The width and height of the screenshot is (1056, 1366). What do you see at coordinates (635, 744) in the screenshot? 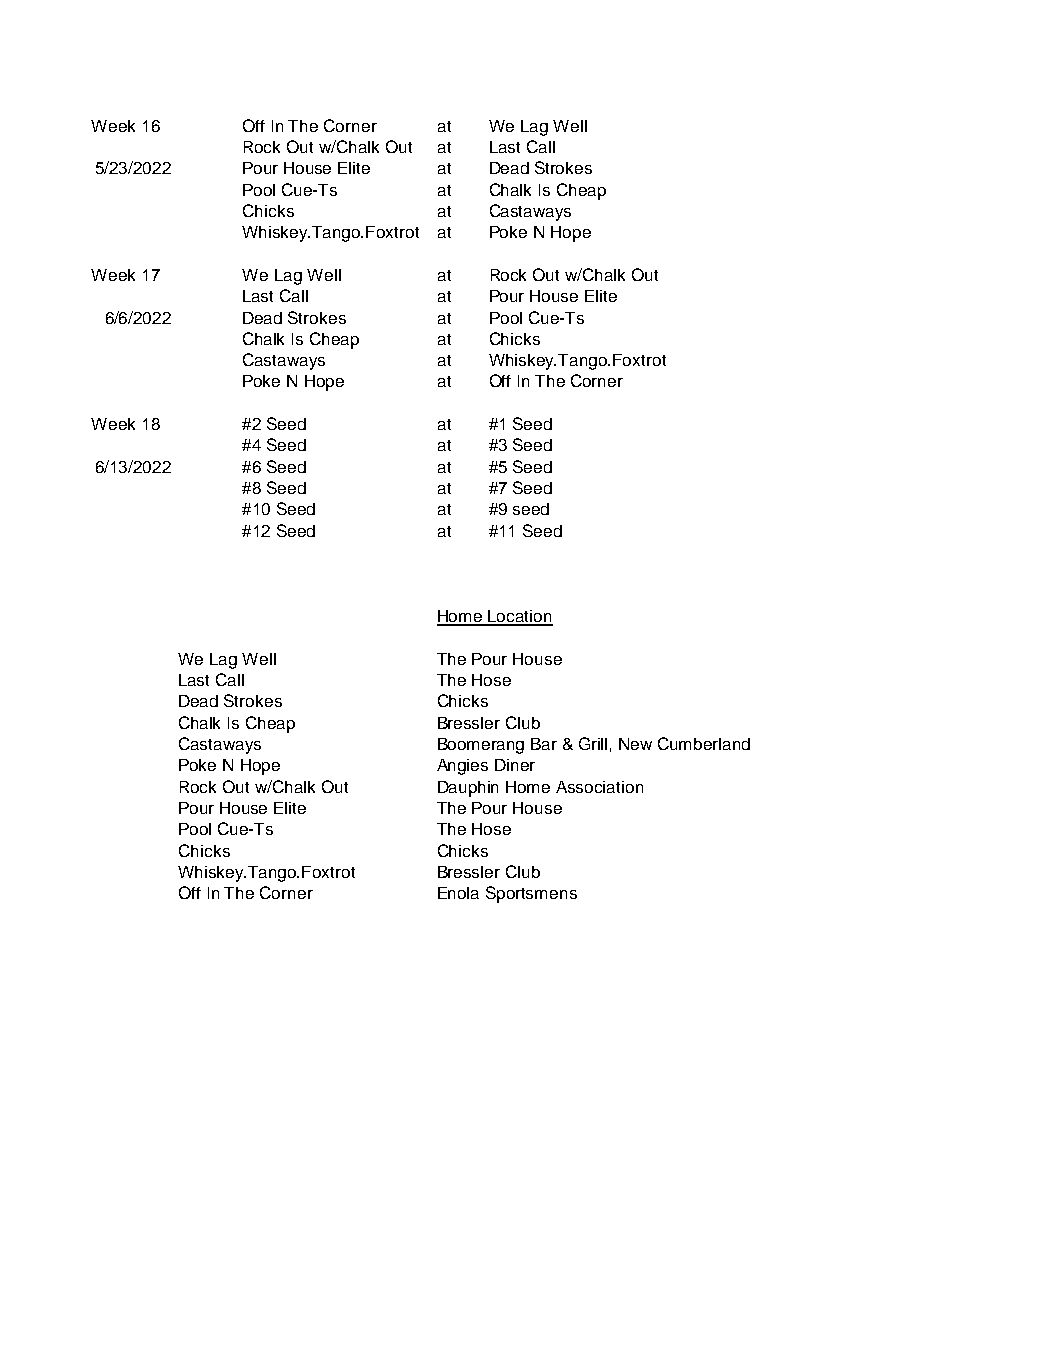
I see `New` at bounding box center [635, 744].
